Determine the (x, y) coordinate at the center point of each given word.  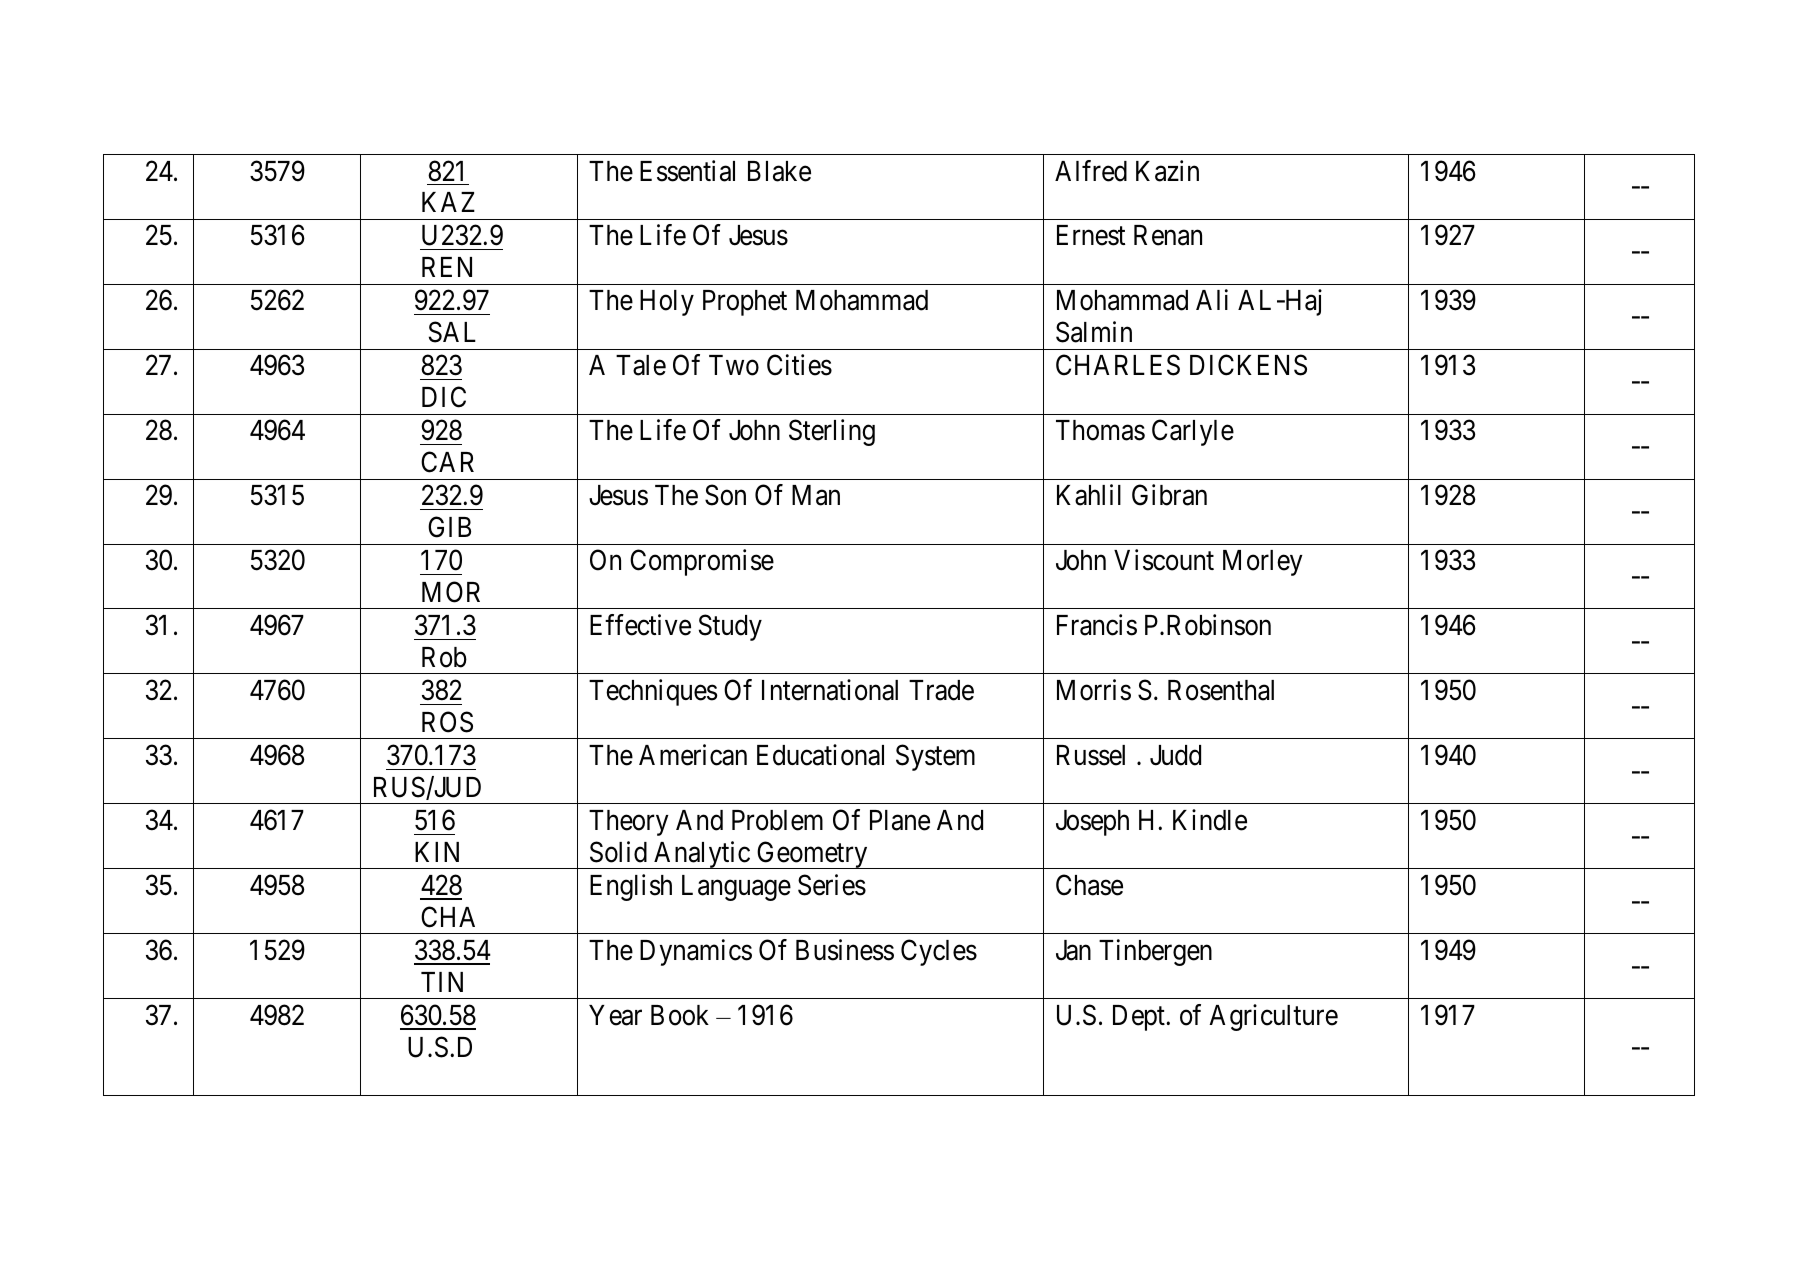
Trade (941, 690)
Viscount (1164, 560)
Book (680, 1015)
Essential (687, 171)
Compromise (702, 562)
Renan (1168, 235)
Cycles (939, 952)
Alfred (1091, 171)
